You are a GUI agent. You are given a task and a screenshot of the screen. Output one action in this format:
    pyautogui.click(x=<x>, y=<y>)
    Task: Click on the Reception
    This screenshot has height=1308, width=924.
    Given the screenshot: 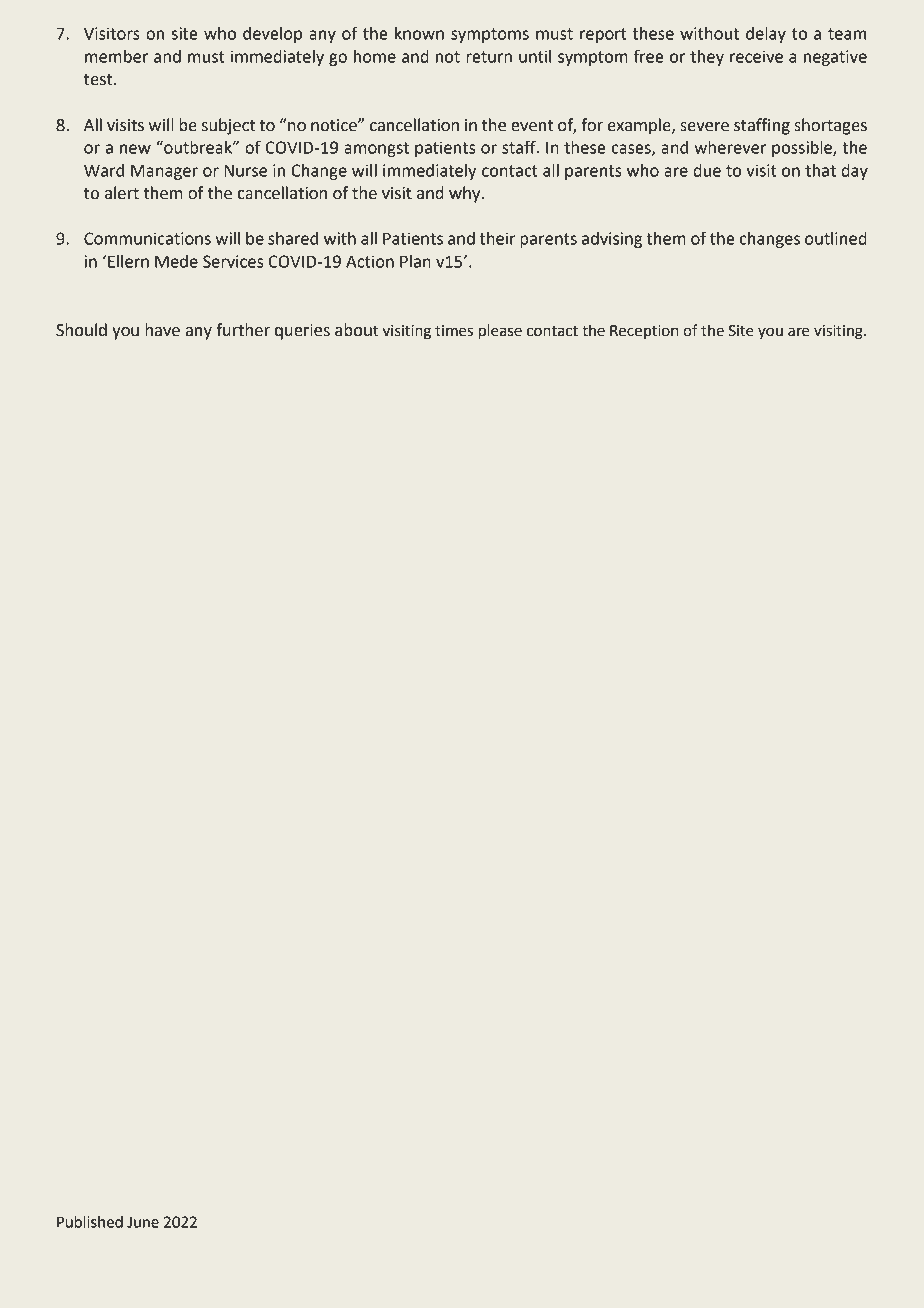 What is the action you would take?
    pyautogui.click(x=644, y=332)
